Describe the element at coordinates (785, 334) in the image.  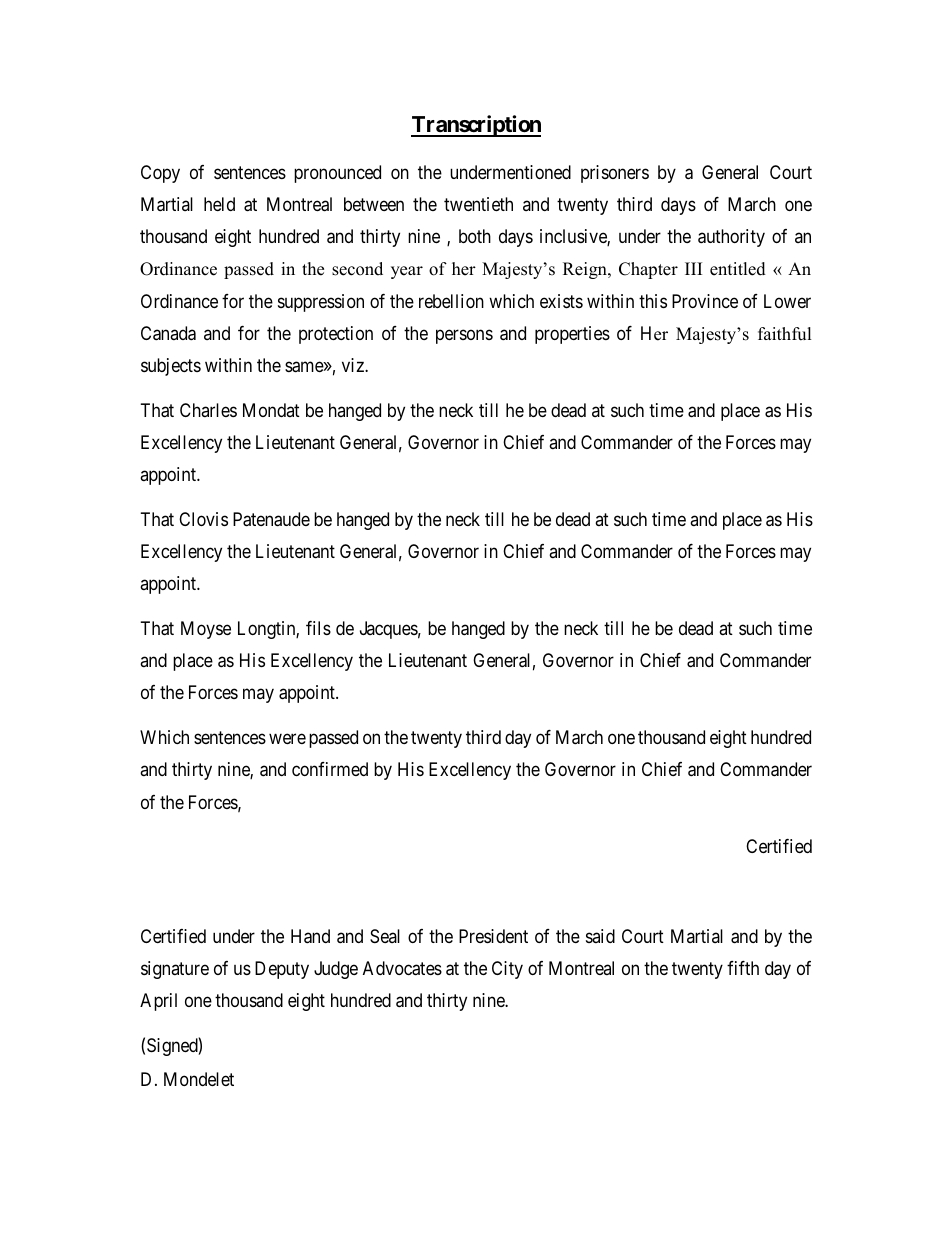
I see `faithful` at that location.
